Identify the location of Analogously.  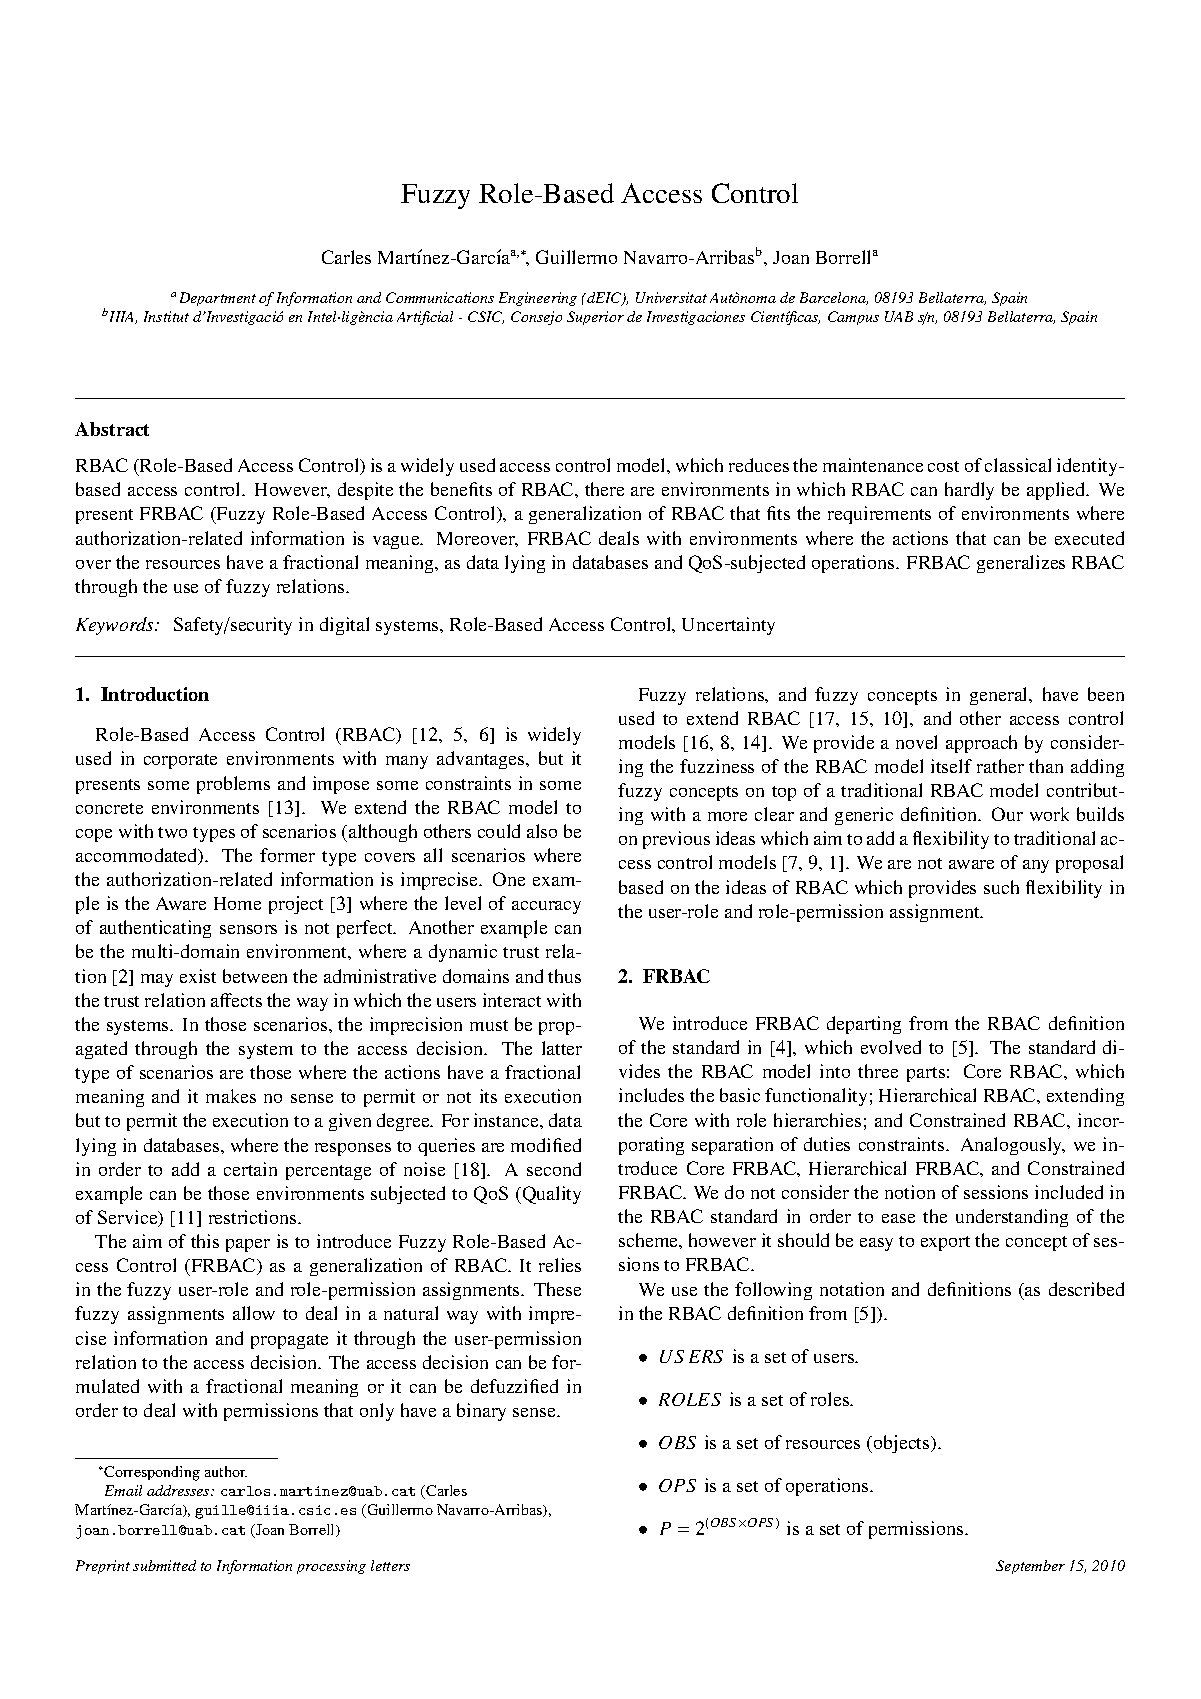
(1013, 1146).
